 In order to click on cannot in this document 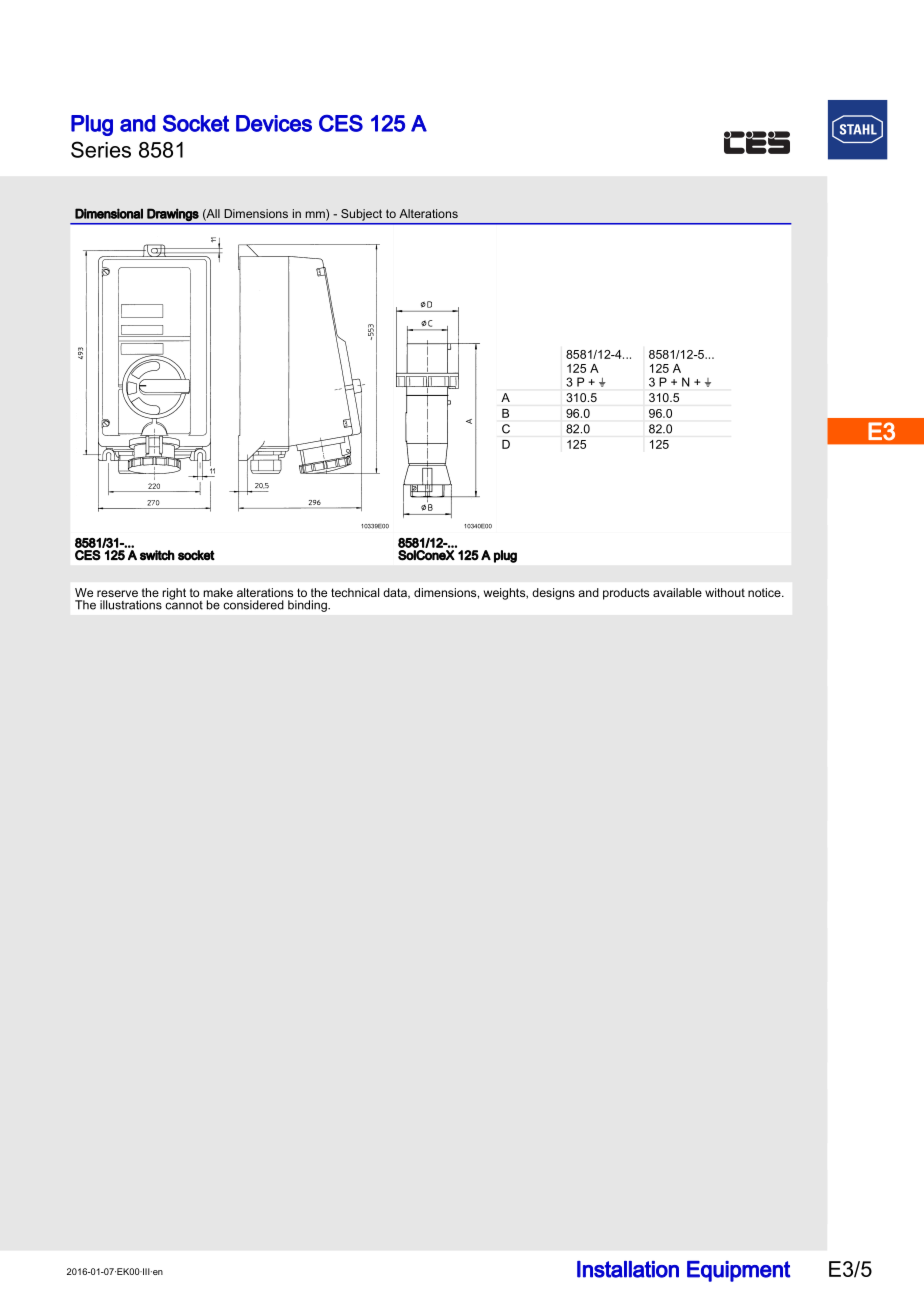, I will do `click(184, 604)`.
